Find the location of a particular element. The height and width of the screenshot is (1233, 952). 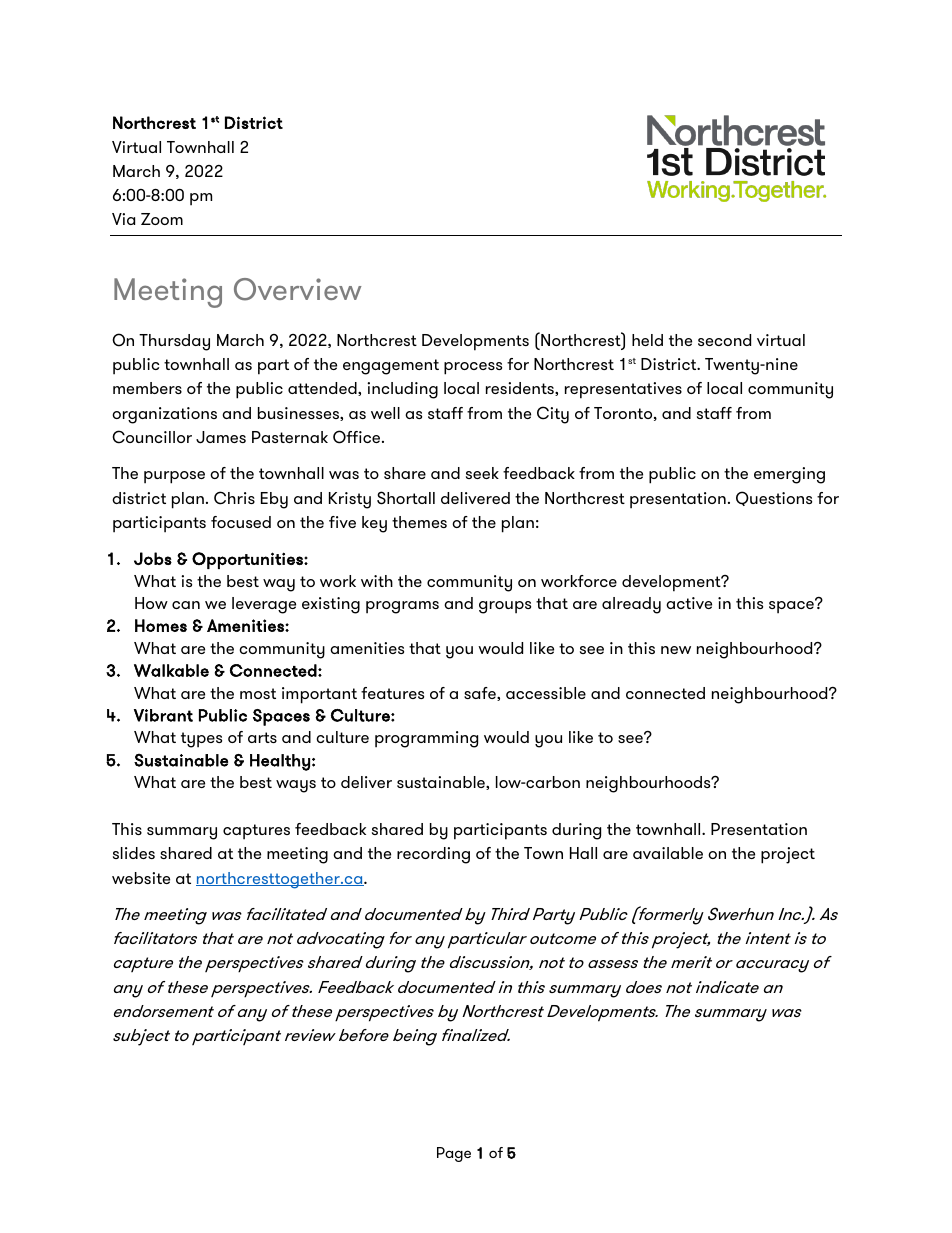

second is located at coordinates (724, 340).
